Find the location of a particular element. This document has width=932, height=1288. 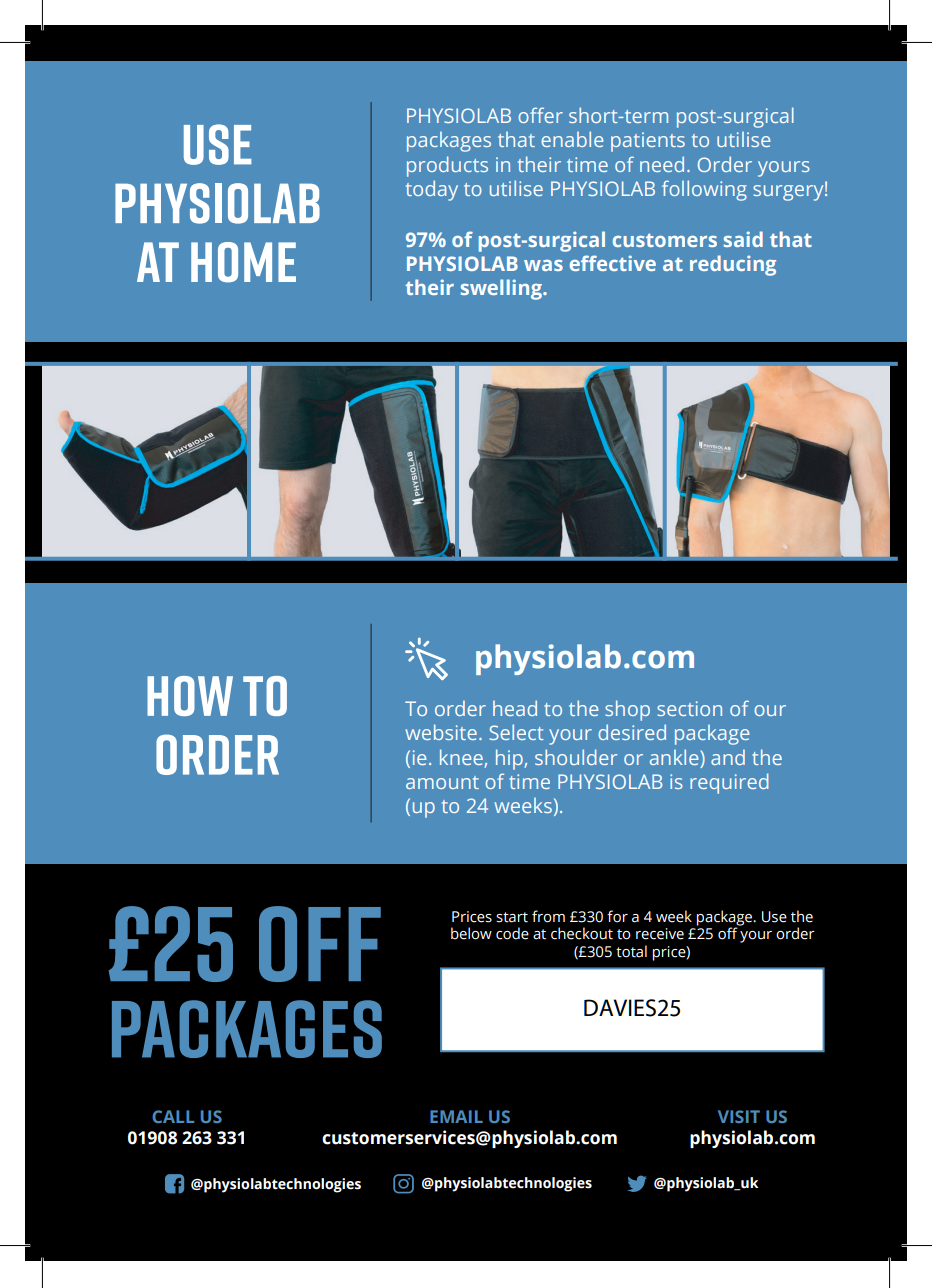

amount is located at coordinates (442, 782).
